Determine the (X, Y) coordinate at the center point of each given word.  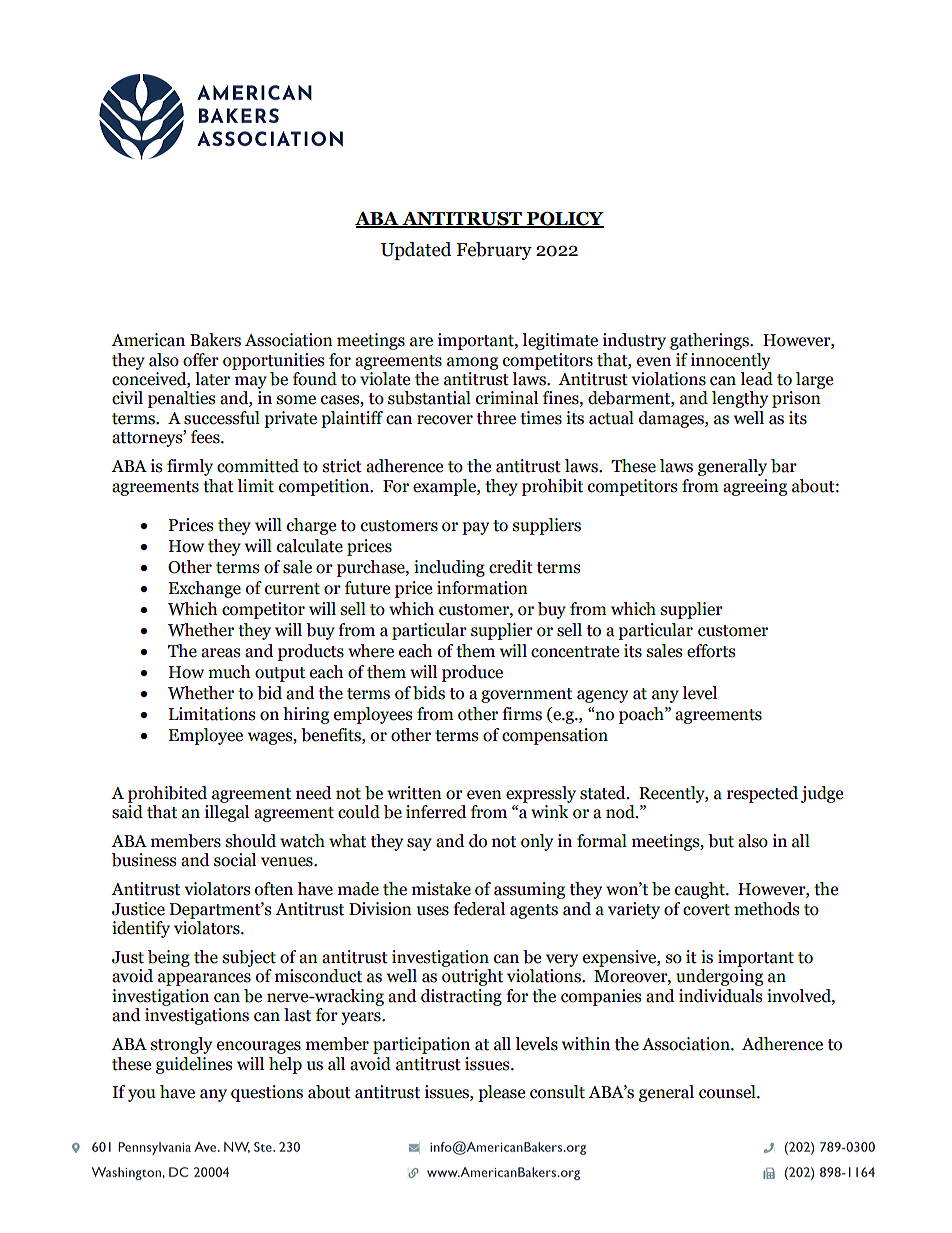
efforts (711, 651)
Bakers (215, 340)
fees (206, 437)
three (496, 418)
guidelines (194, 1065)
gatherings (710, 341)
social (235, 860)
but (721, 841)
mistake (441, 889)
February (494, 251)
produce (472, 673)
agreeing (755, 487)
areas (220, 653)
